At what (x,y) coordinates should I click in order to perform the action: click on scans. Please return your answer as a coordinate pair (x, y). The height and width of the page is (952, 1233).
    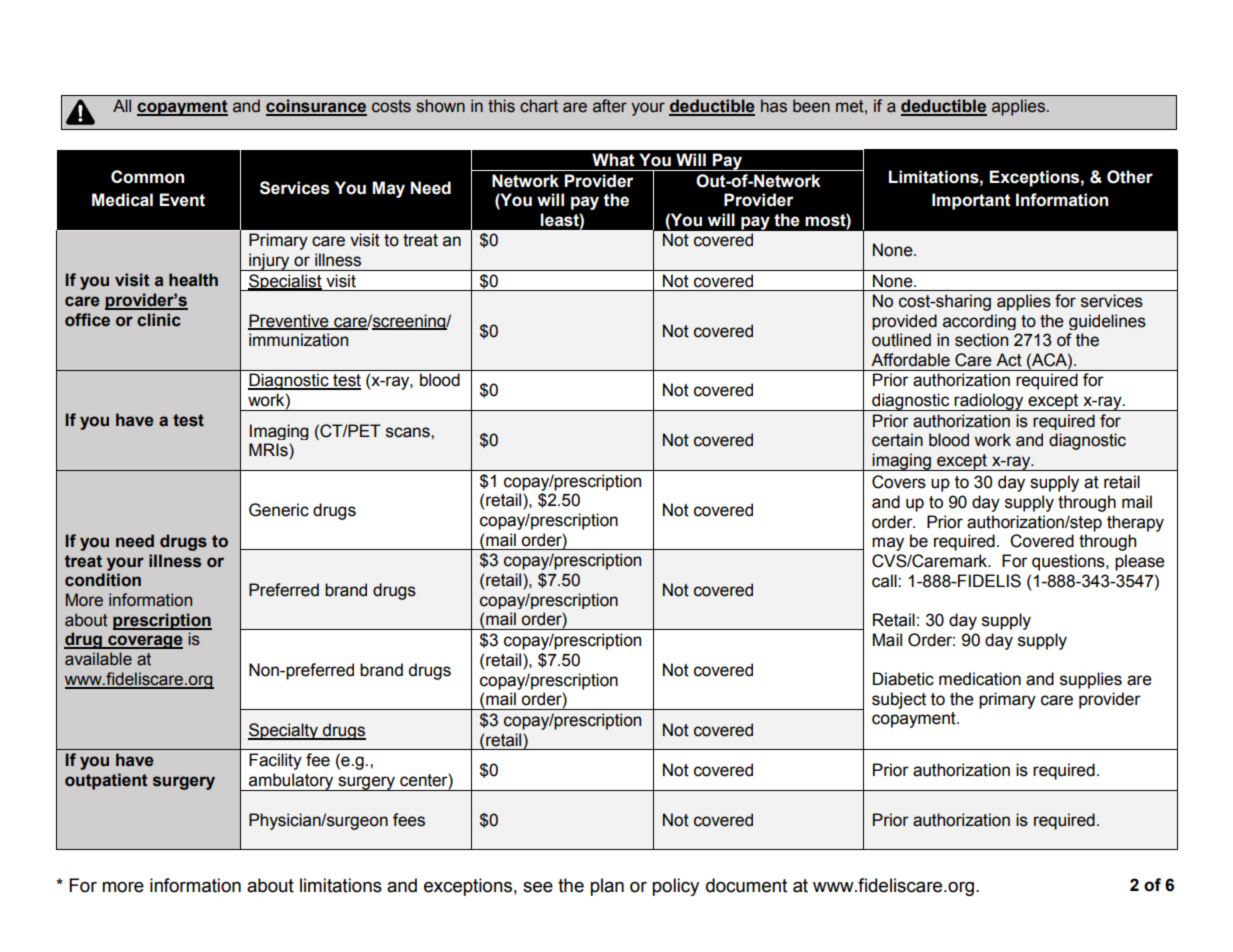
    Looking at the image, I should click on (409, 432).
